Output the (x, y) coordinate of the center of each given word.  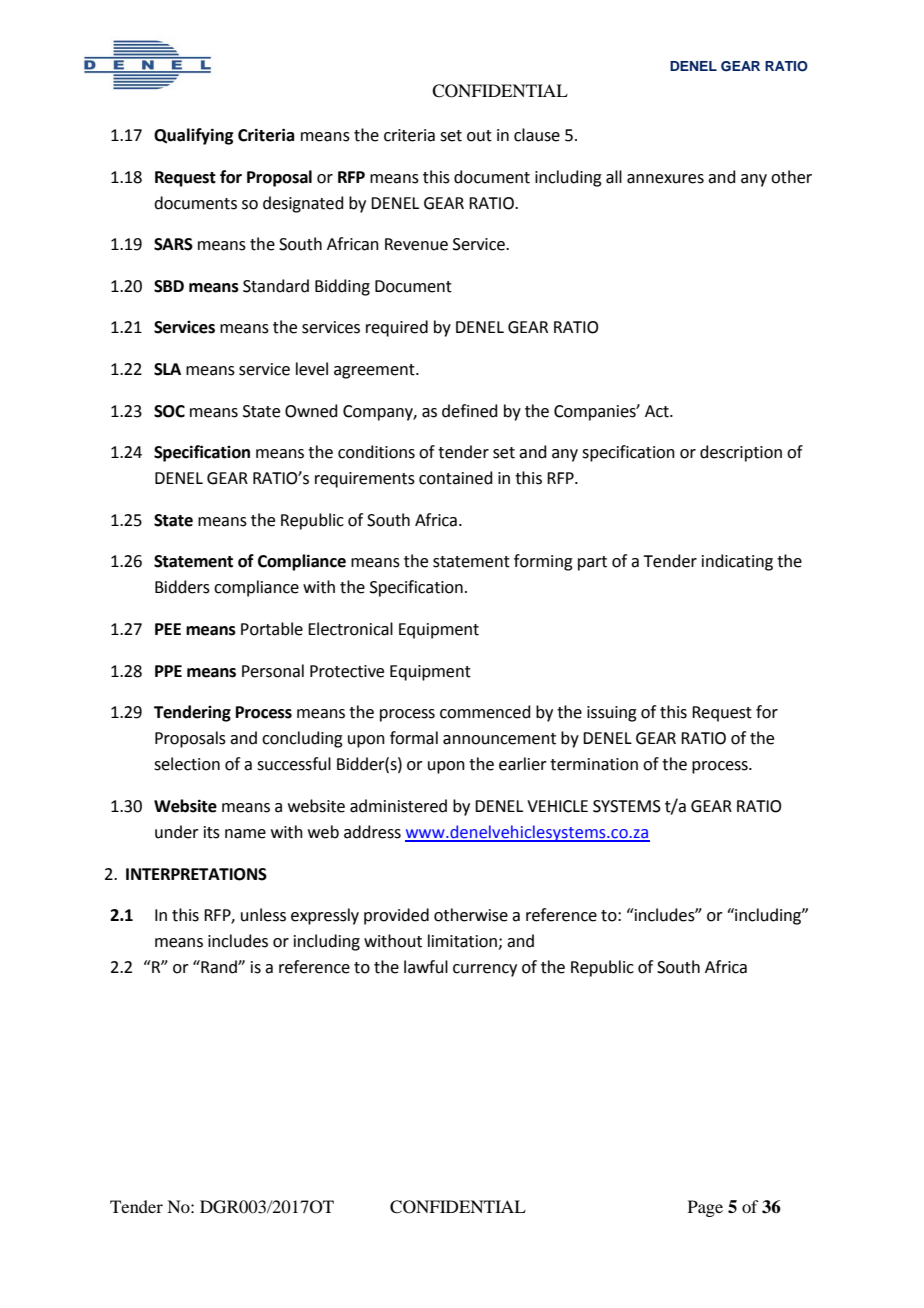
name (245, 834)
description (741, 453)
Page (705, 1208)
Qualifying (193, 136)
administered (398, 806)
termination (594, 764)
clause (537, 135)
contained (456, 478)
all (614, 177)
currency (485, 970)
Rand (219, 967)
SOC (169, 411)
